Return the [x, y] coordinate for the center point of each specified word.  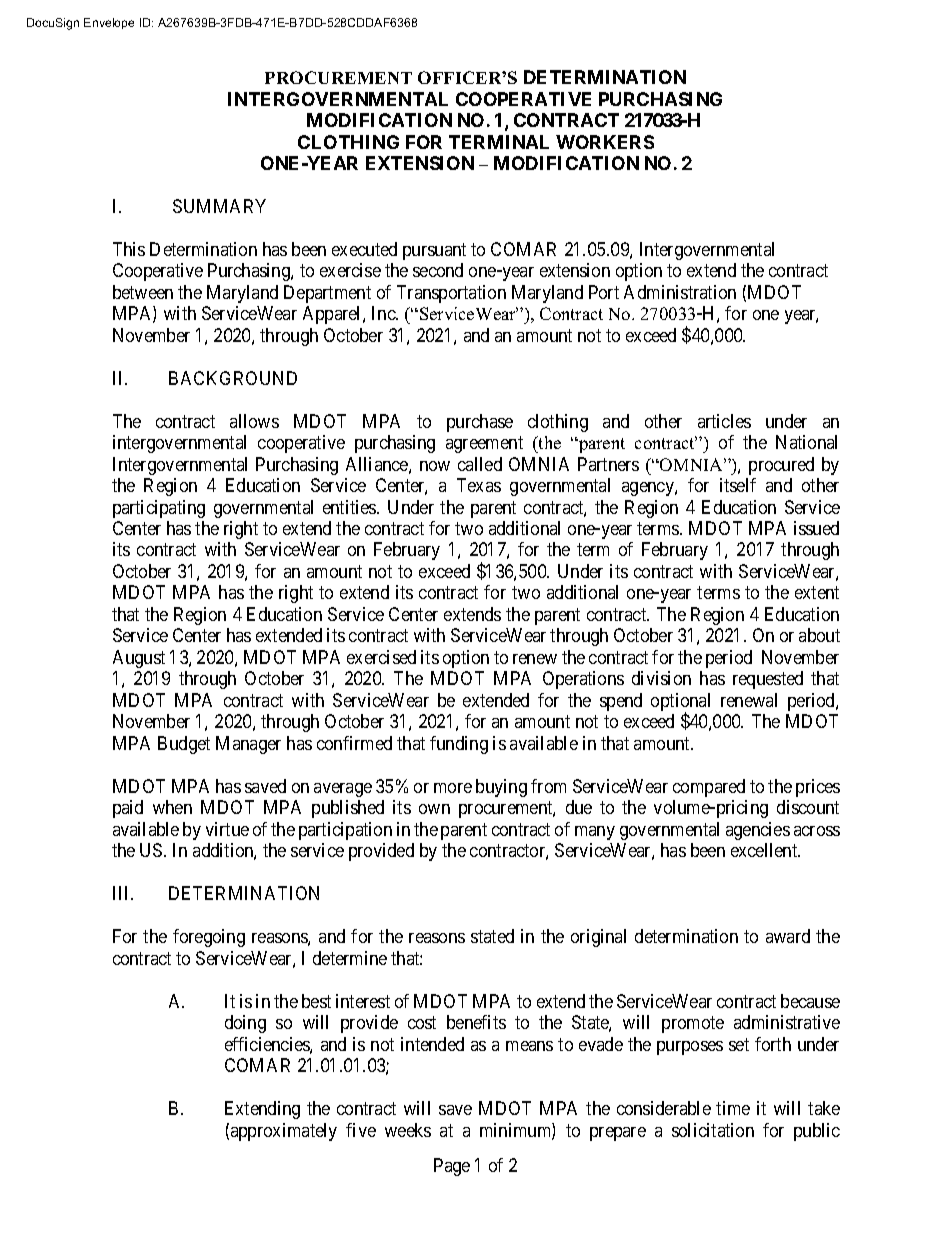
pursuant [434, 251]
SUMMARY [219, 206]
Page [452, 1167]
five [361, 1130]
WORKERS [605, 142]
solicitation [713, 1130]
